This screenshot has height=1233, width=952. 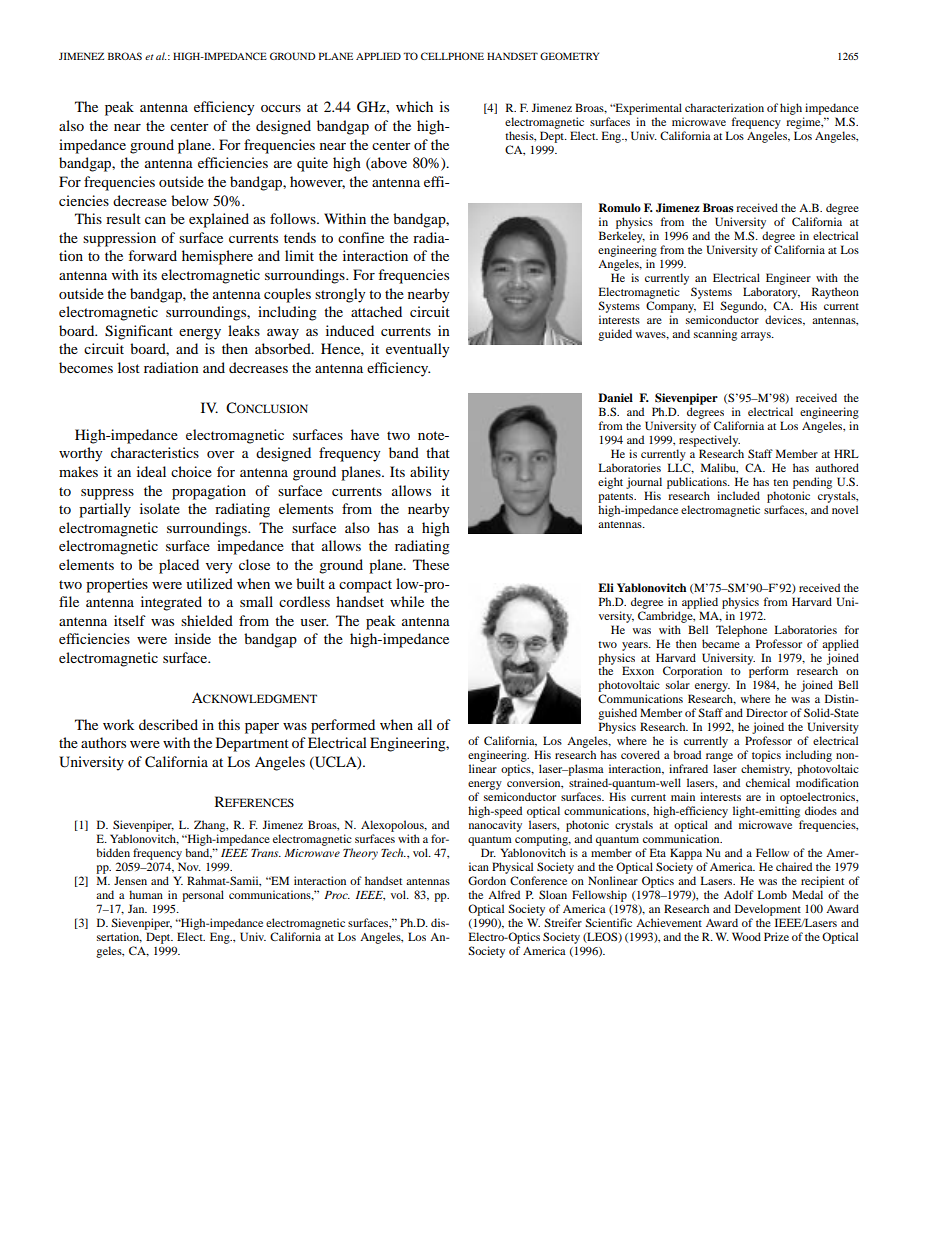 What do you see at coordinates (738, 495) in the screenshot?
I see `included` at bounding box center [738, 495].
